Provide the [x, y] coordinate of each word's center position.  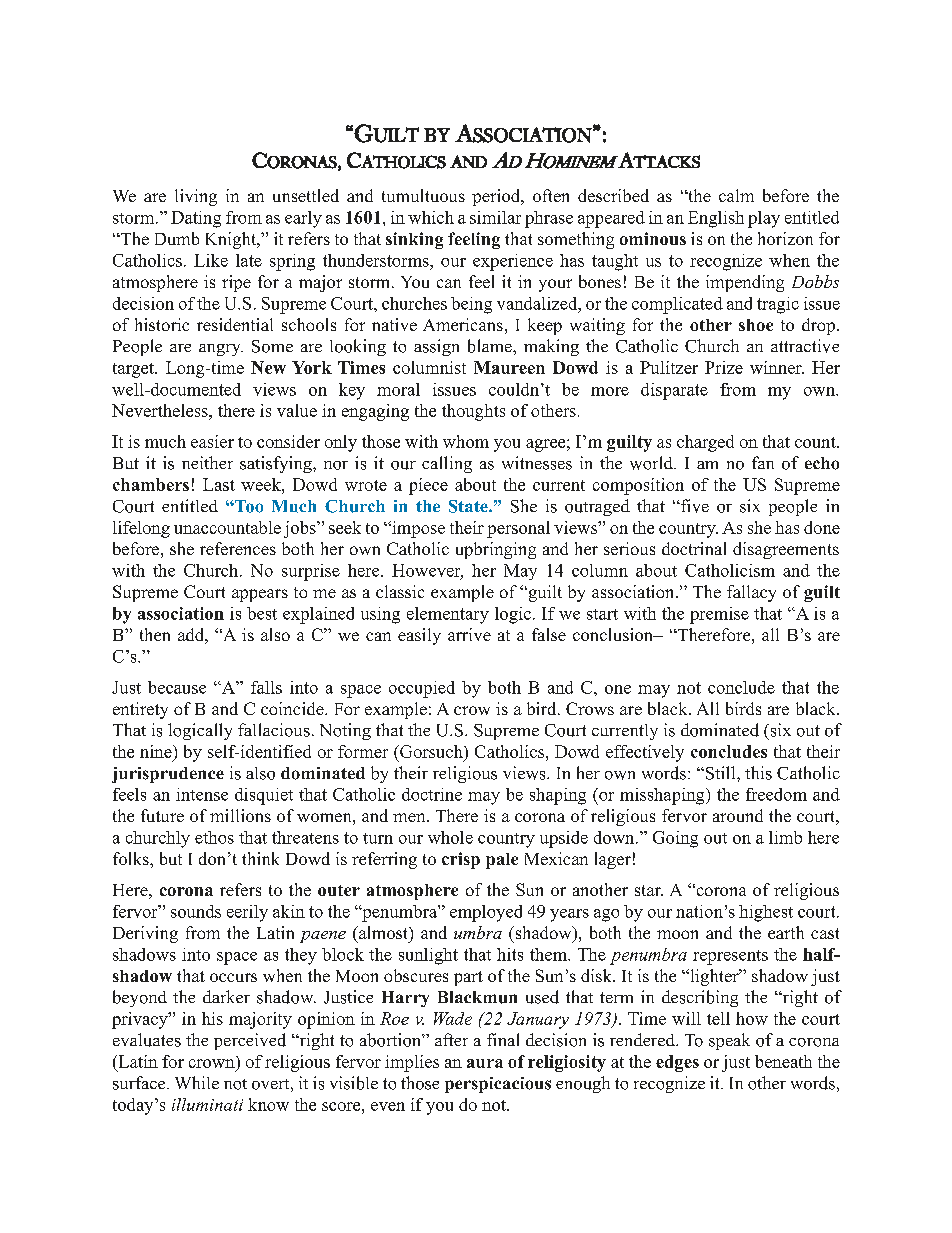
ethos [214, 837]
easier [212, 441]
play [764, 219]
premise [719, 615]
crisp [461, 860]
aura [485, 1063]
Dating [196, 219]
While [197, 1082]
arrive [469, 634]
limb [785, 837]
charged [705, 443]
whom [466, 441]
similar [495, 217]
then [155, 634]
